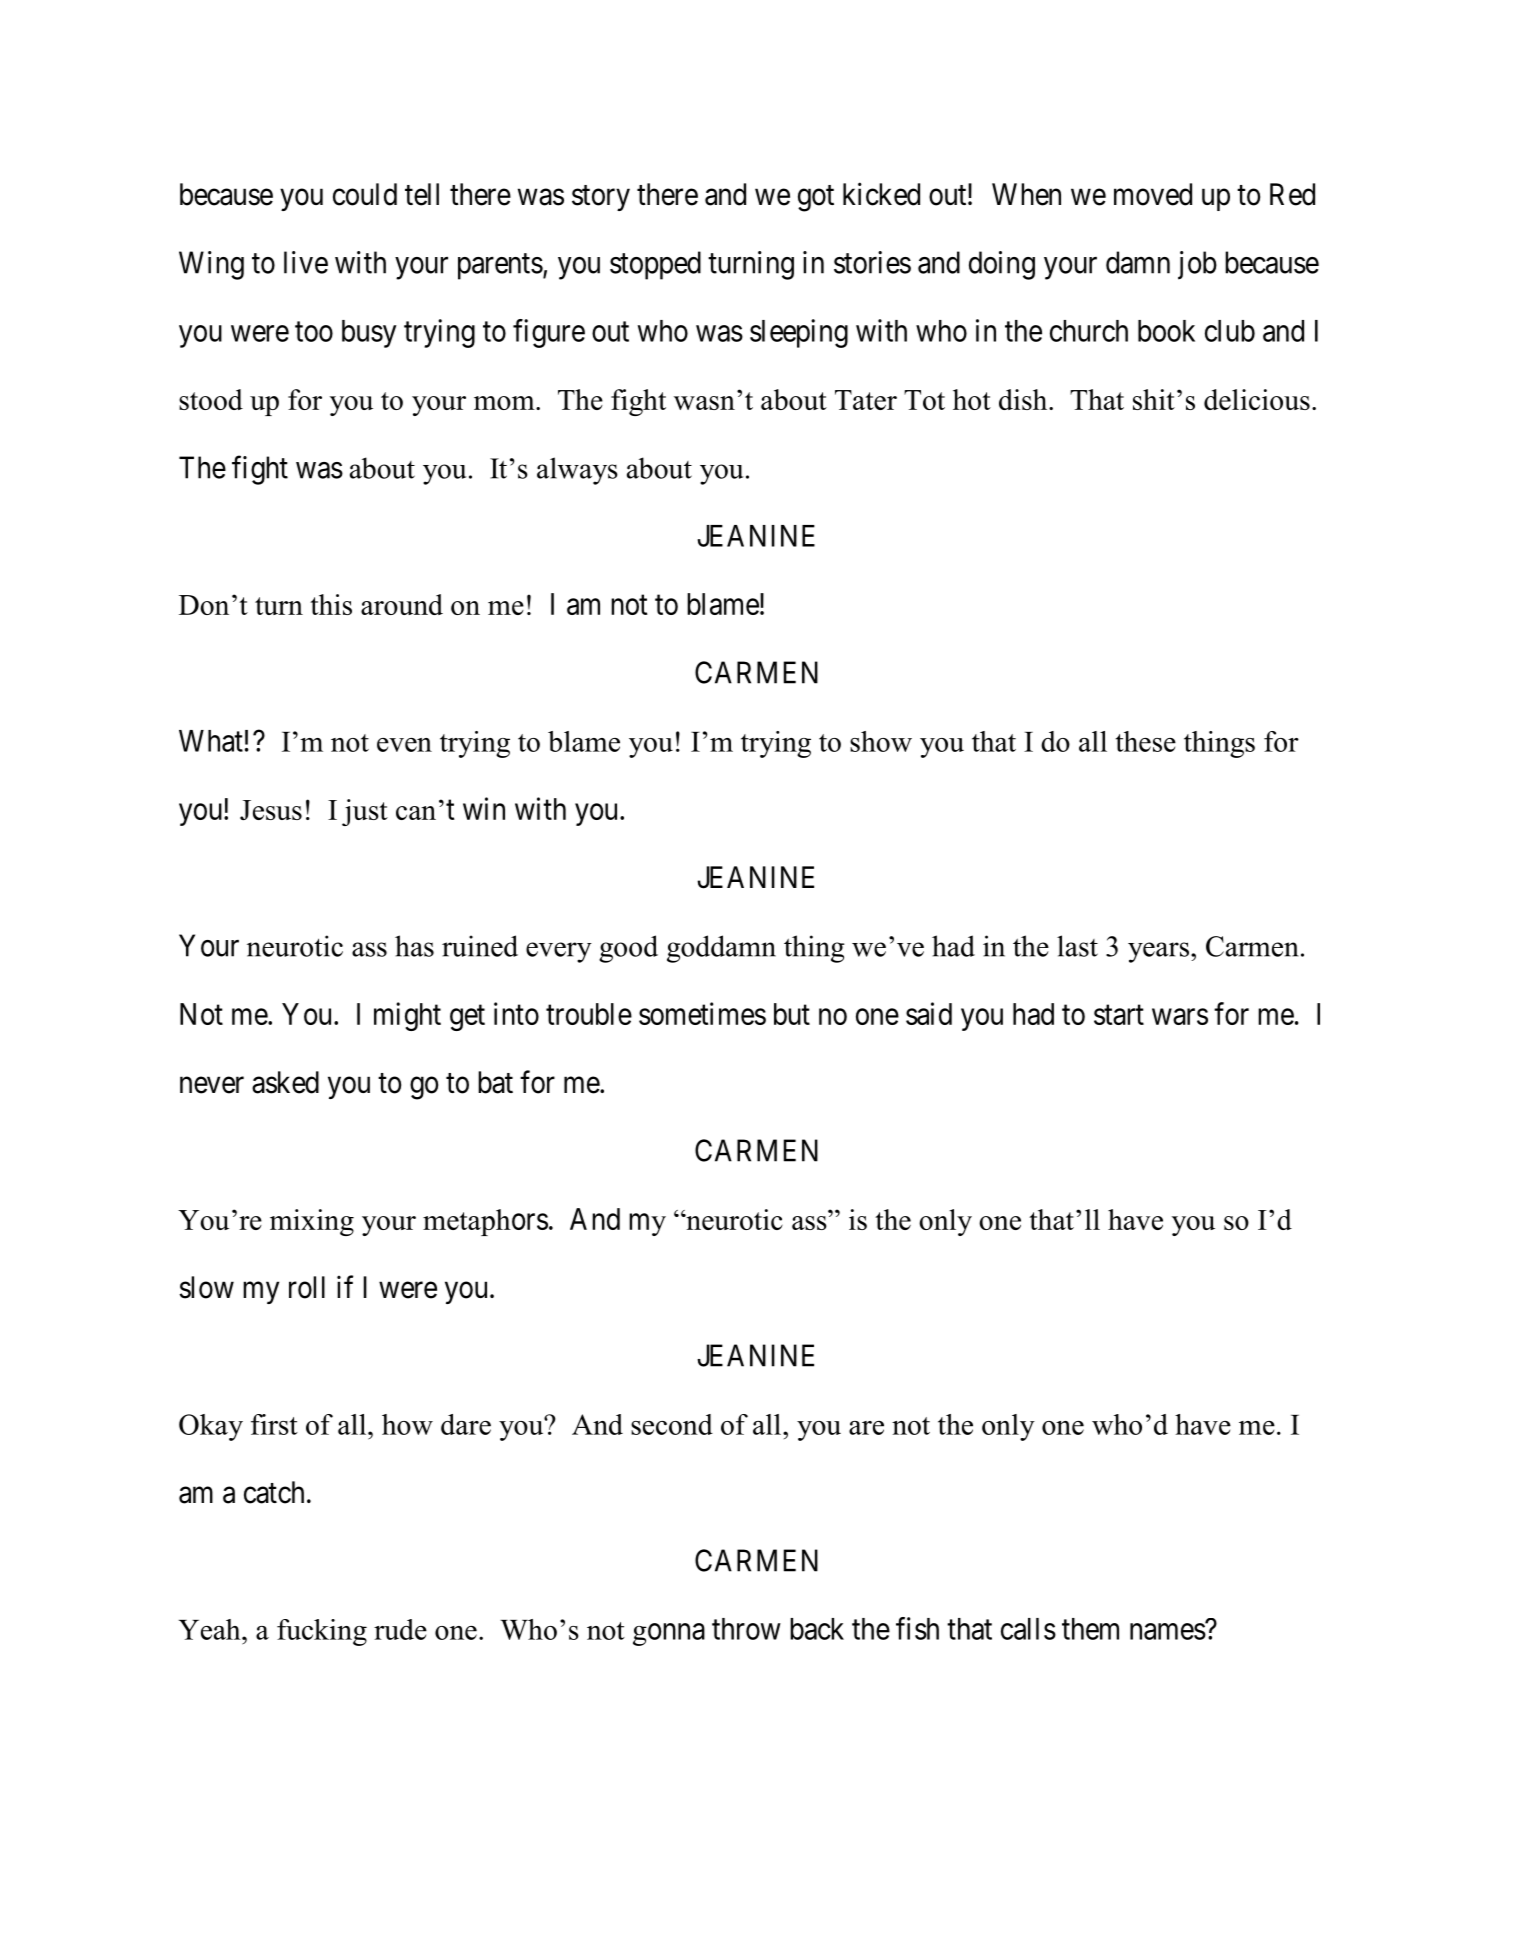 The image size is (1515, 1960). Describe the element at coordinates (1197, 265) in the image. I see `job` at that location.
